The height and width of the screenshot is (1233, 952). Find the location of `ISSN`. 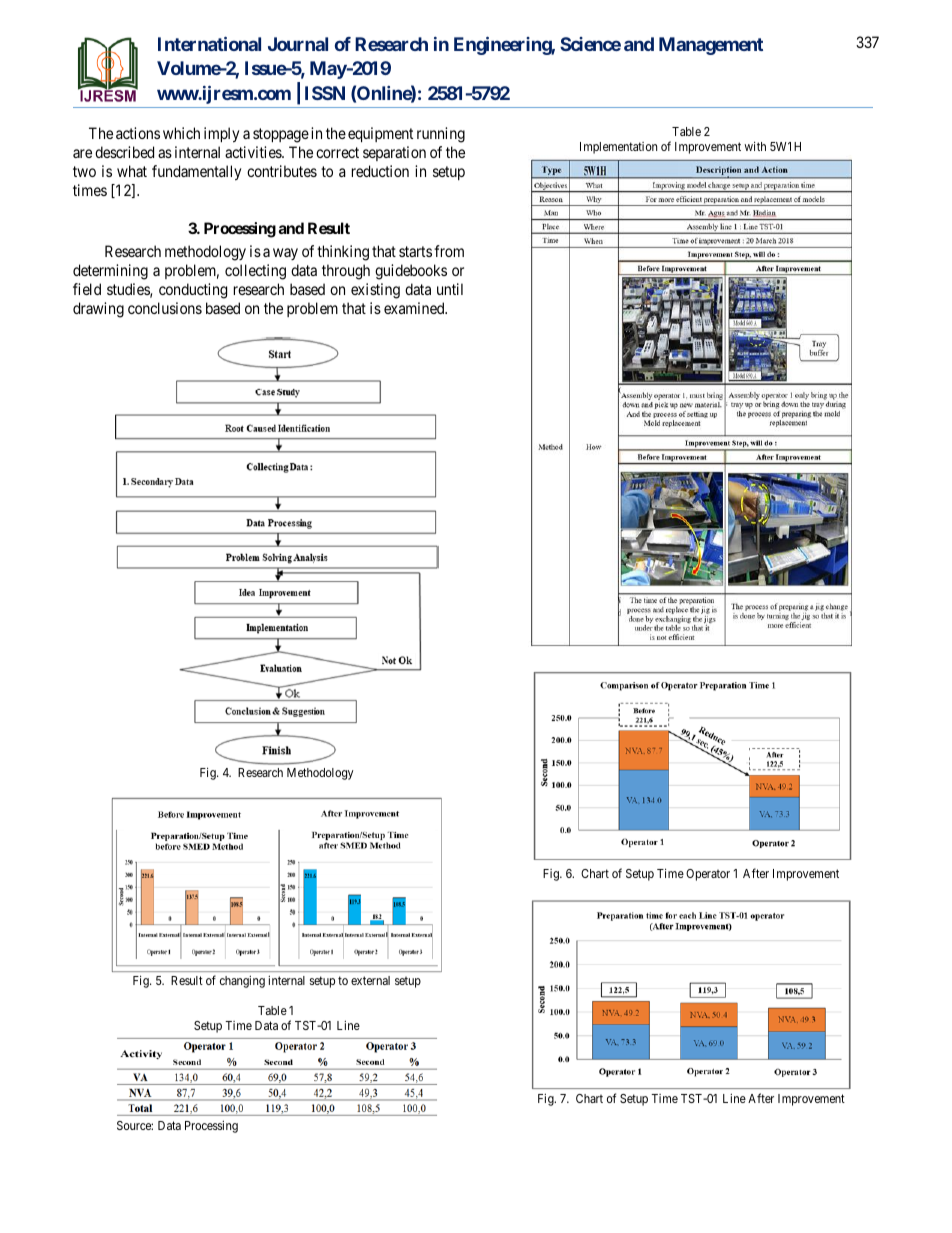

ISSN is located at coordinates (325, 93).
